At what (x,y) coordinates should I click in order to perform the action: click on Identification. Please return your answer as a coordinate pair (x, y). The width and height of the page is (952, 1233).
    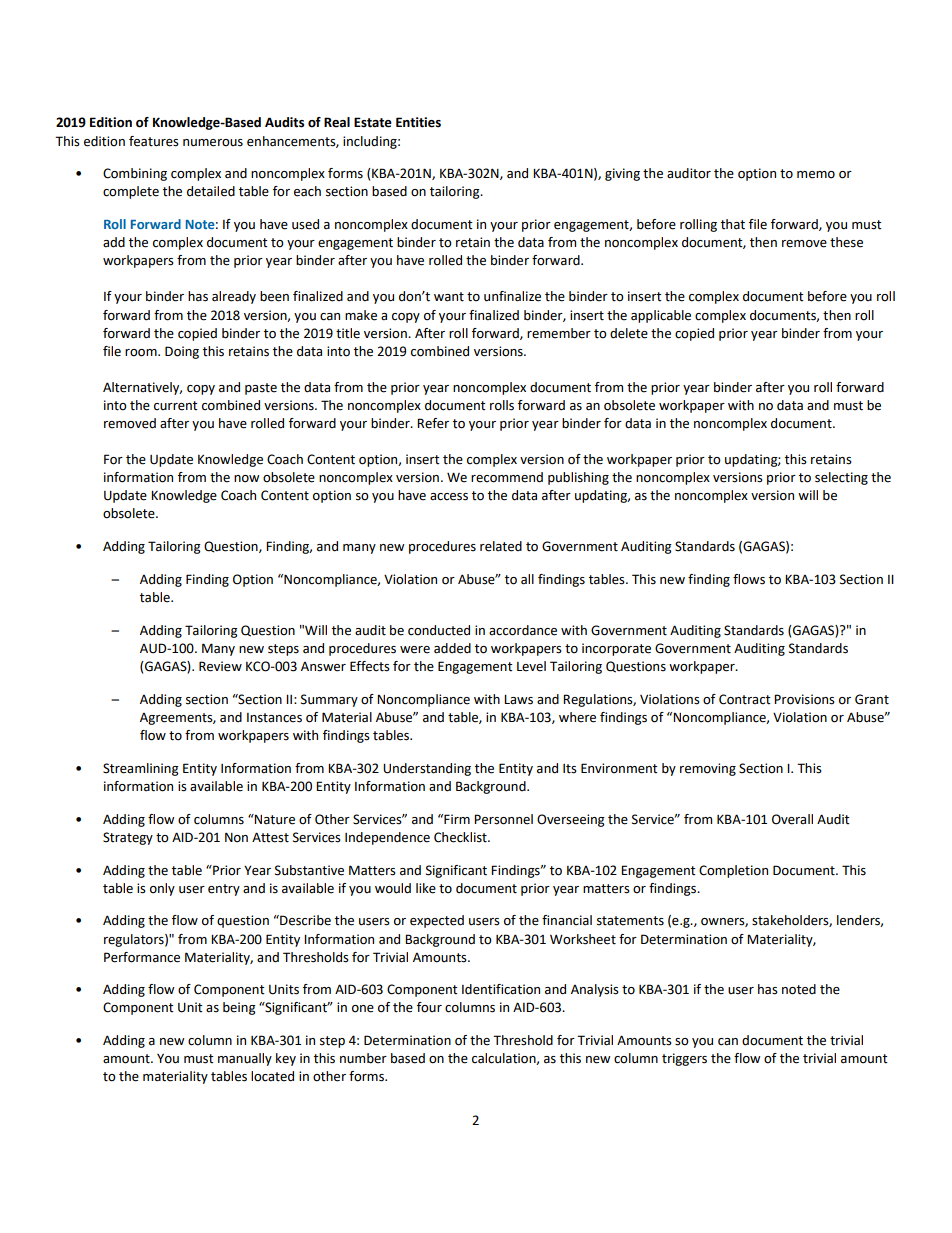
    Looking at the image, I should click on (501, 989).
